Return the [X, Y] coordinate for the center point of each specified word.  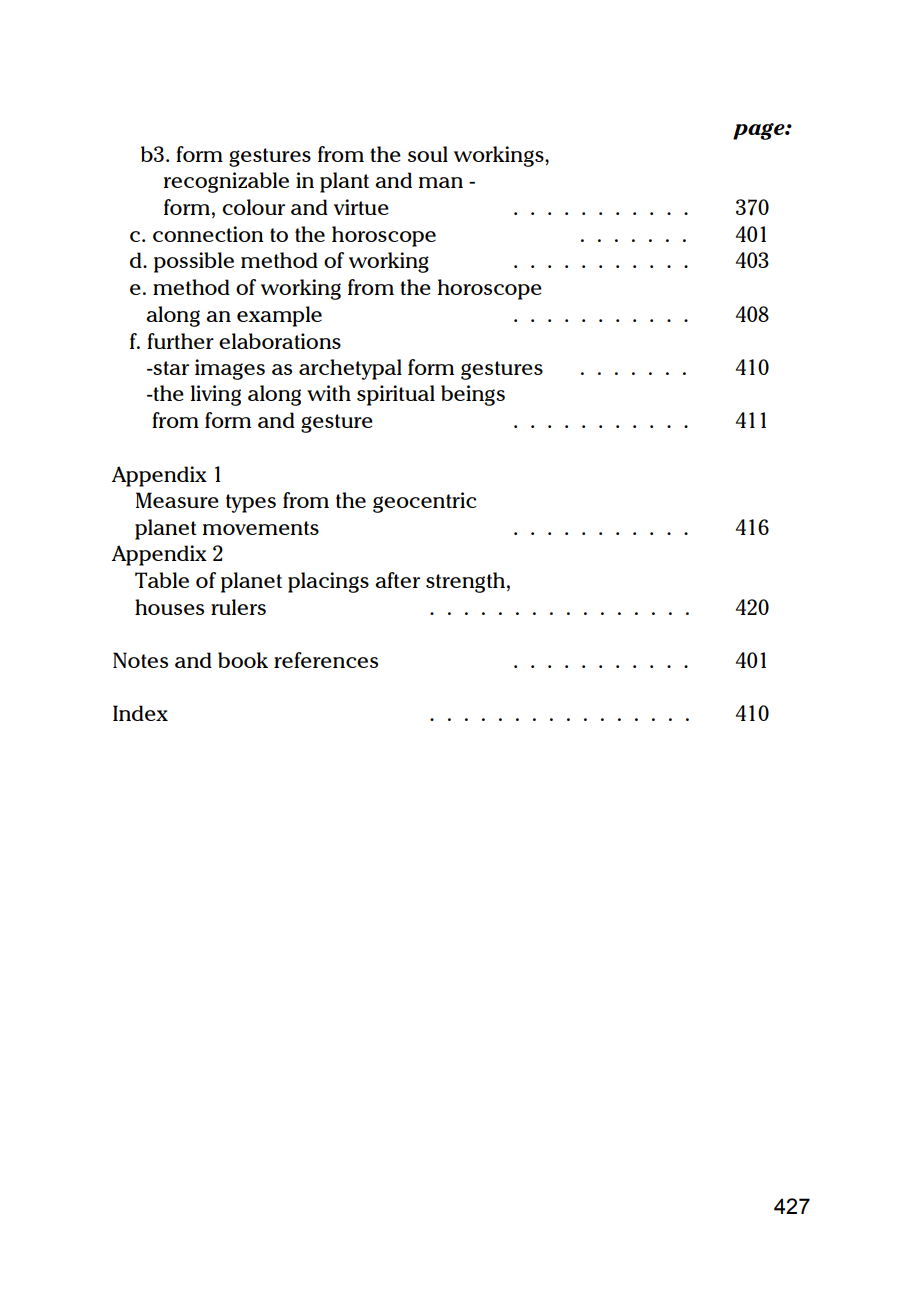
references [326, 660]
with [329, 393]
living [216, 395]
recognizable [226, 182]
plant [344, 182]
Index [140, 713]
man [441, 182]
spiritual [396, 395]
